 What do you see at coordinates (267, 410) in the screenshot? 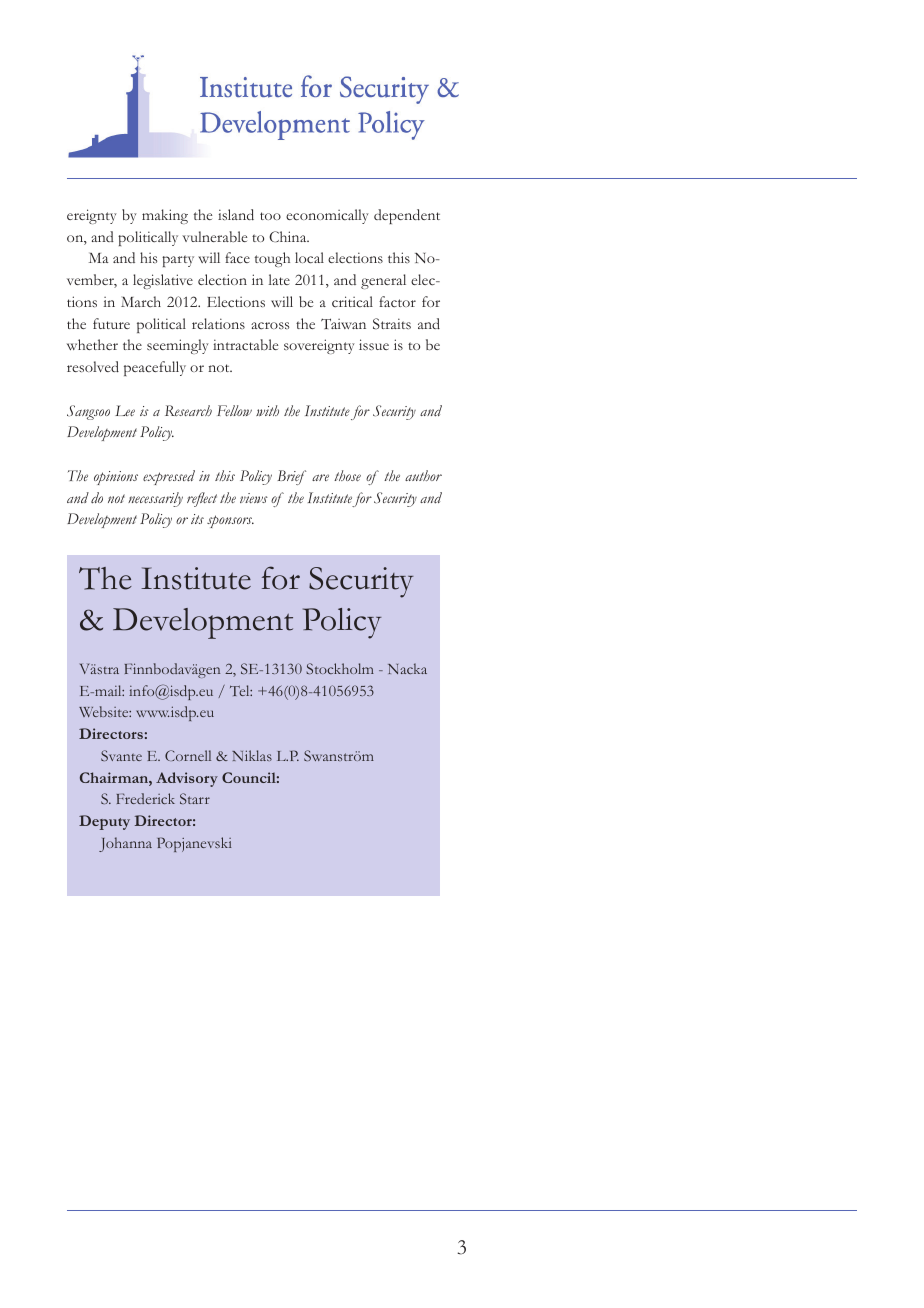
I see `with` at bounding box center [267, 410].
